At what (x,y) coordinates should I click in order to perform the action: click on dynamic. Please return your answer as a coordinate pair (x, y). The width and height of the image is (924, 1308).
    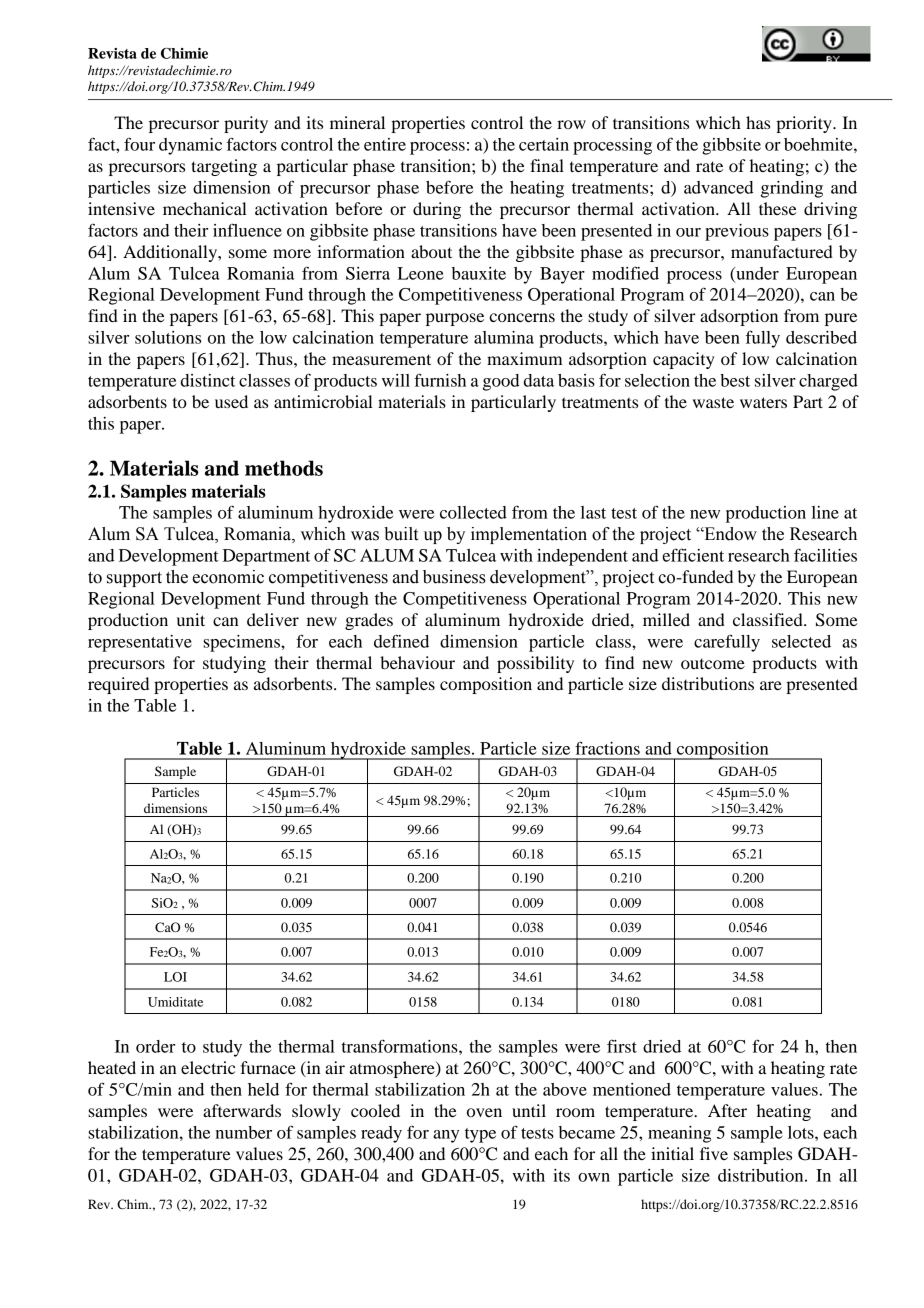
    Looking at the image, I should click on (190, 146).
